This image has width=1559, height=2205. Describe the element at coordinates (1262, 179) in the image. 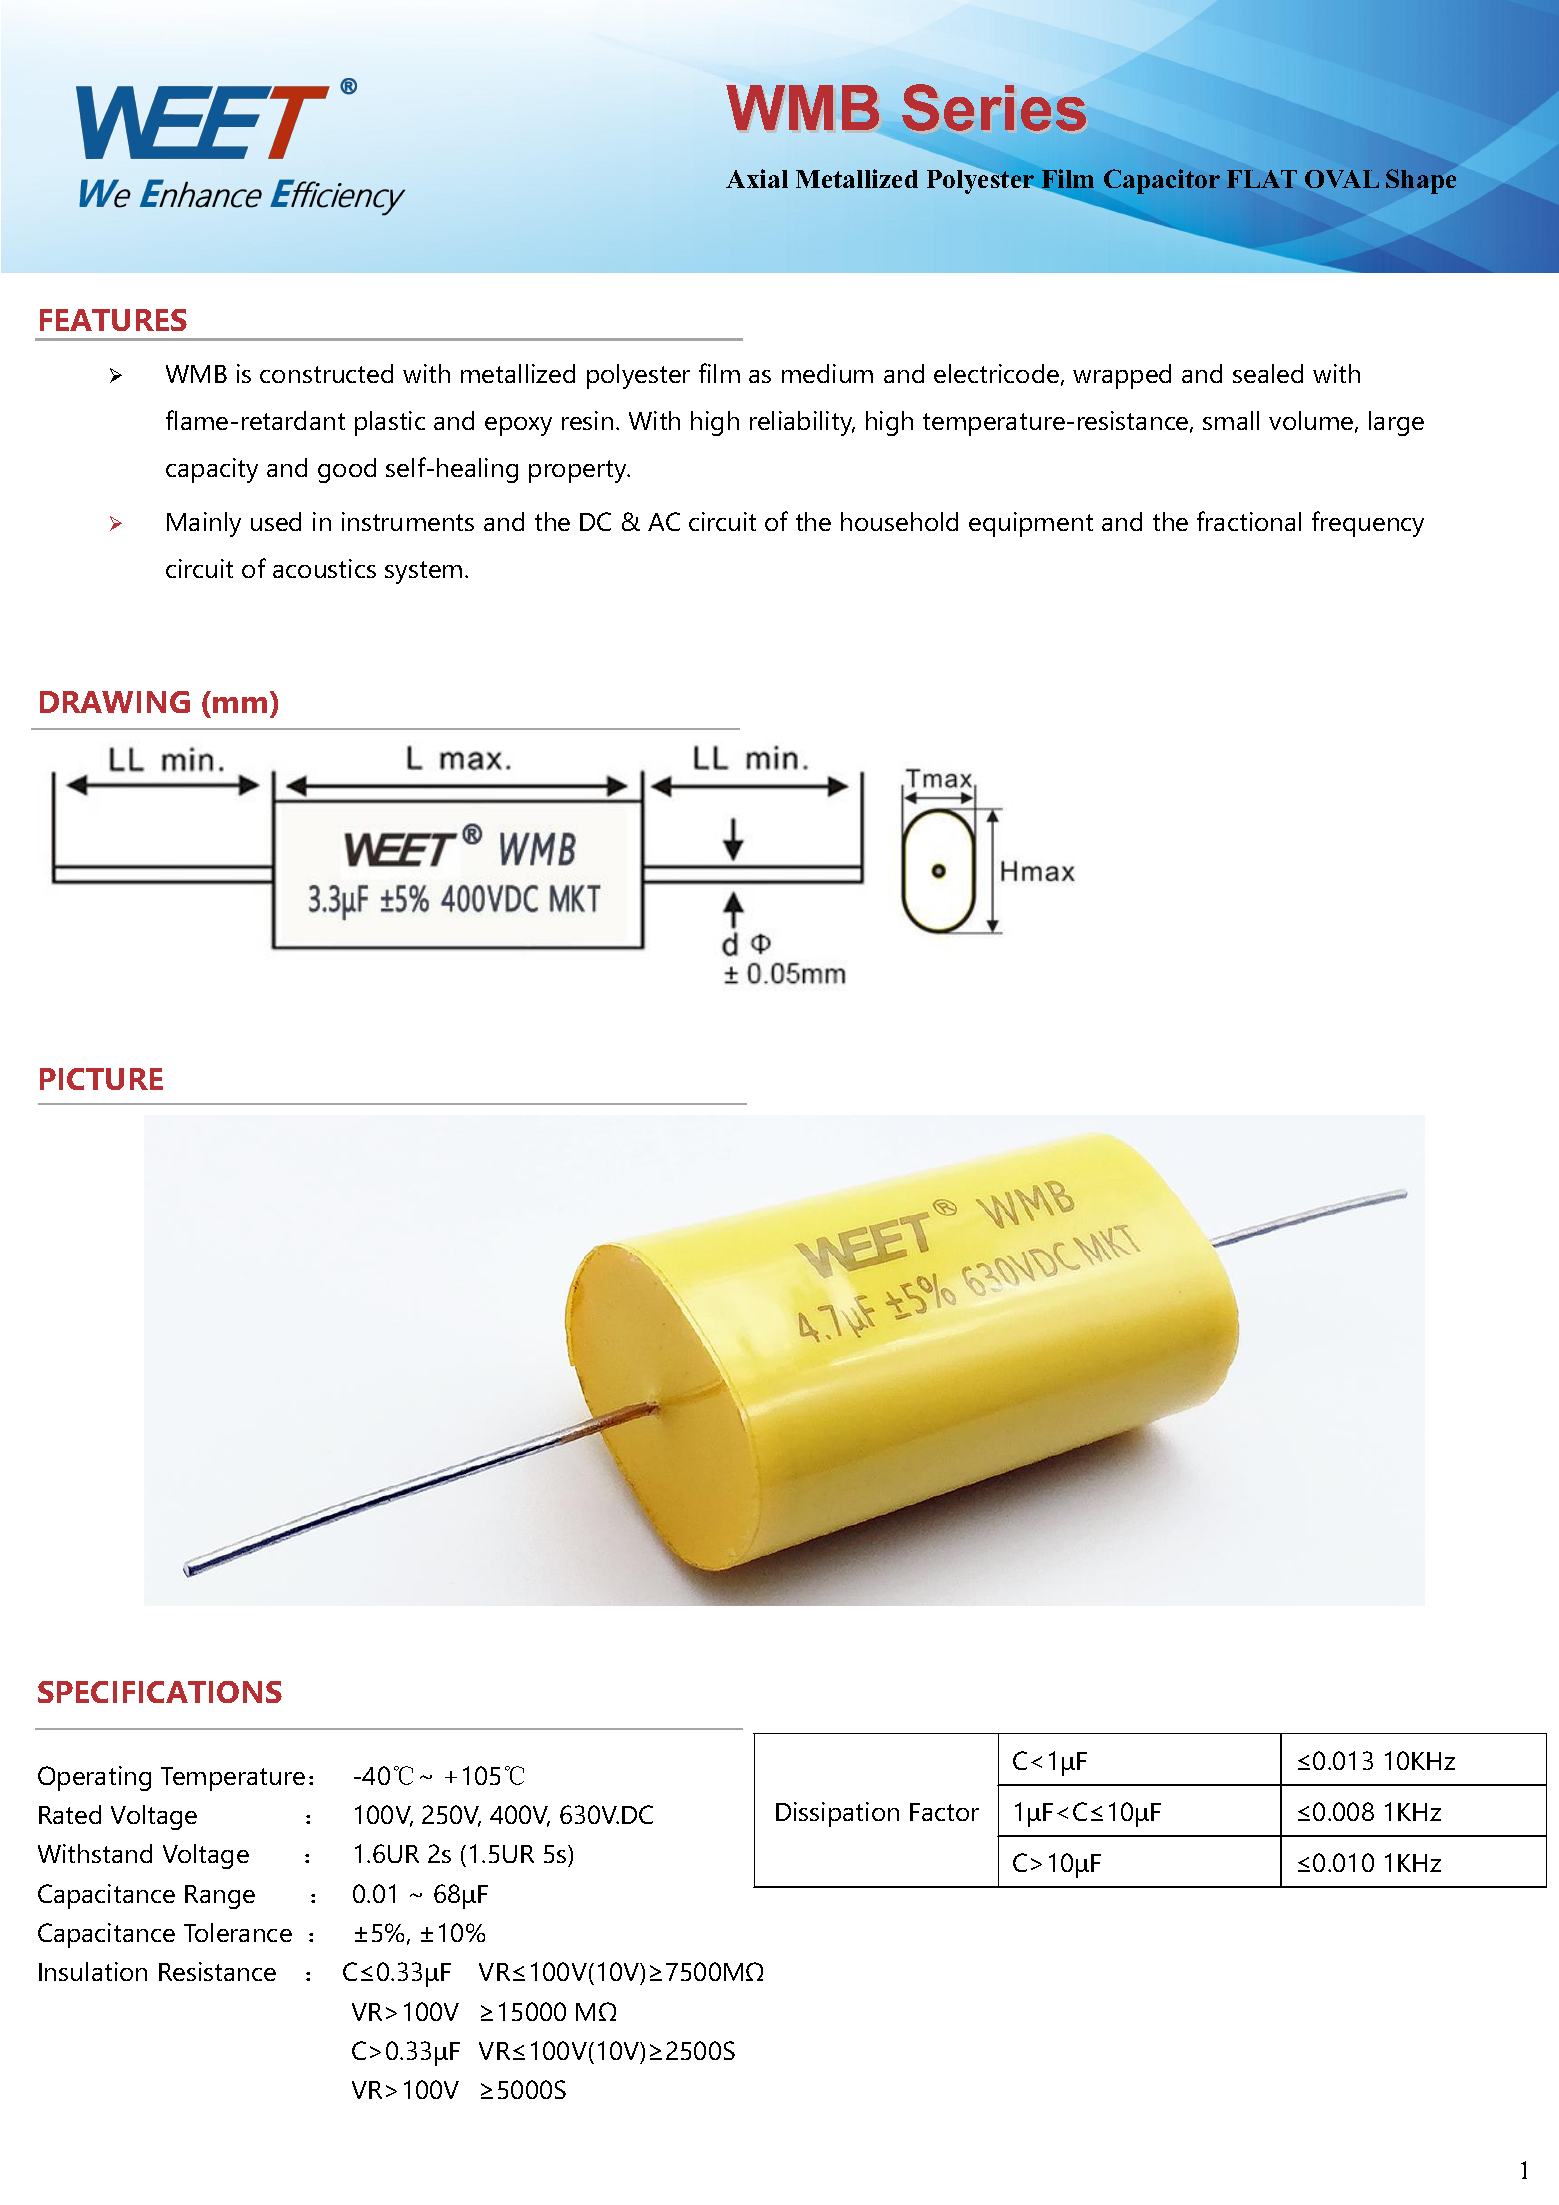

I see `FLAT` at that location.
